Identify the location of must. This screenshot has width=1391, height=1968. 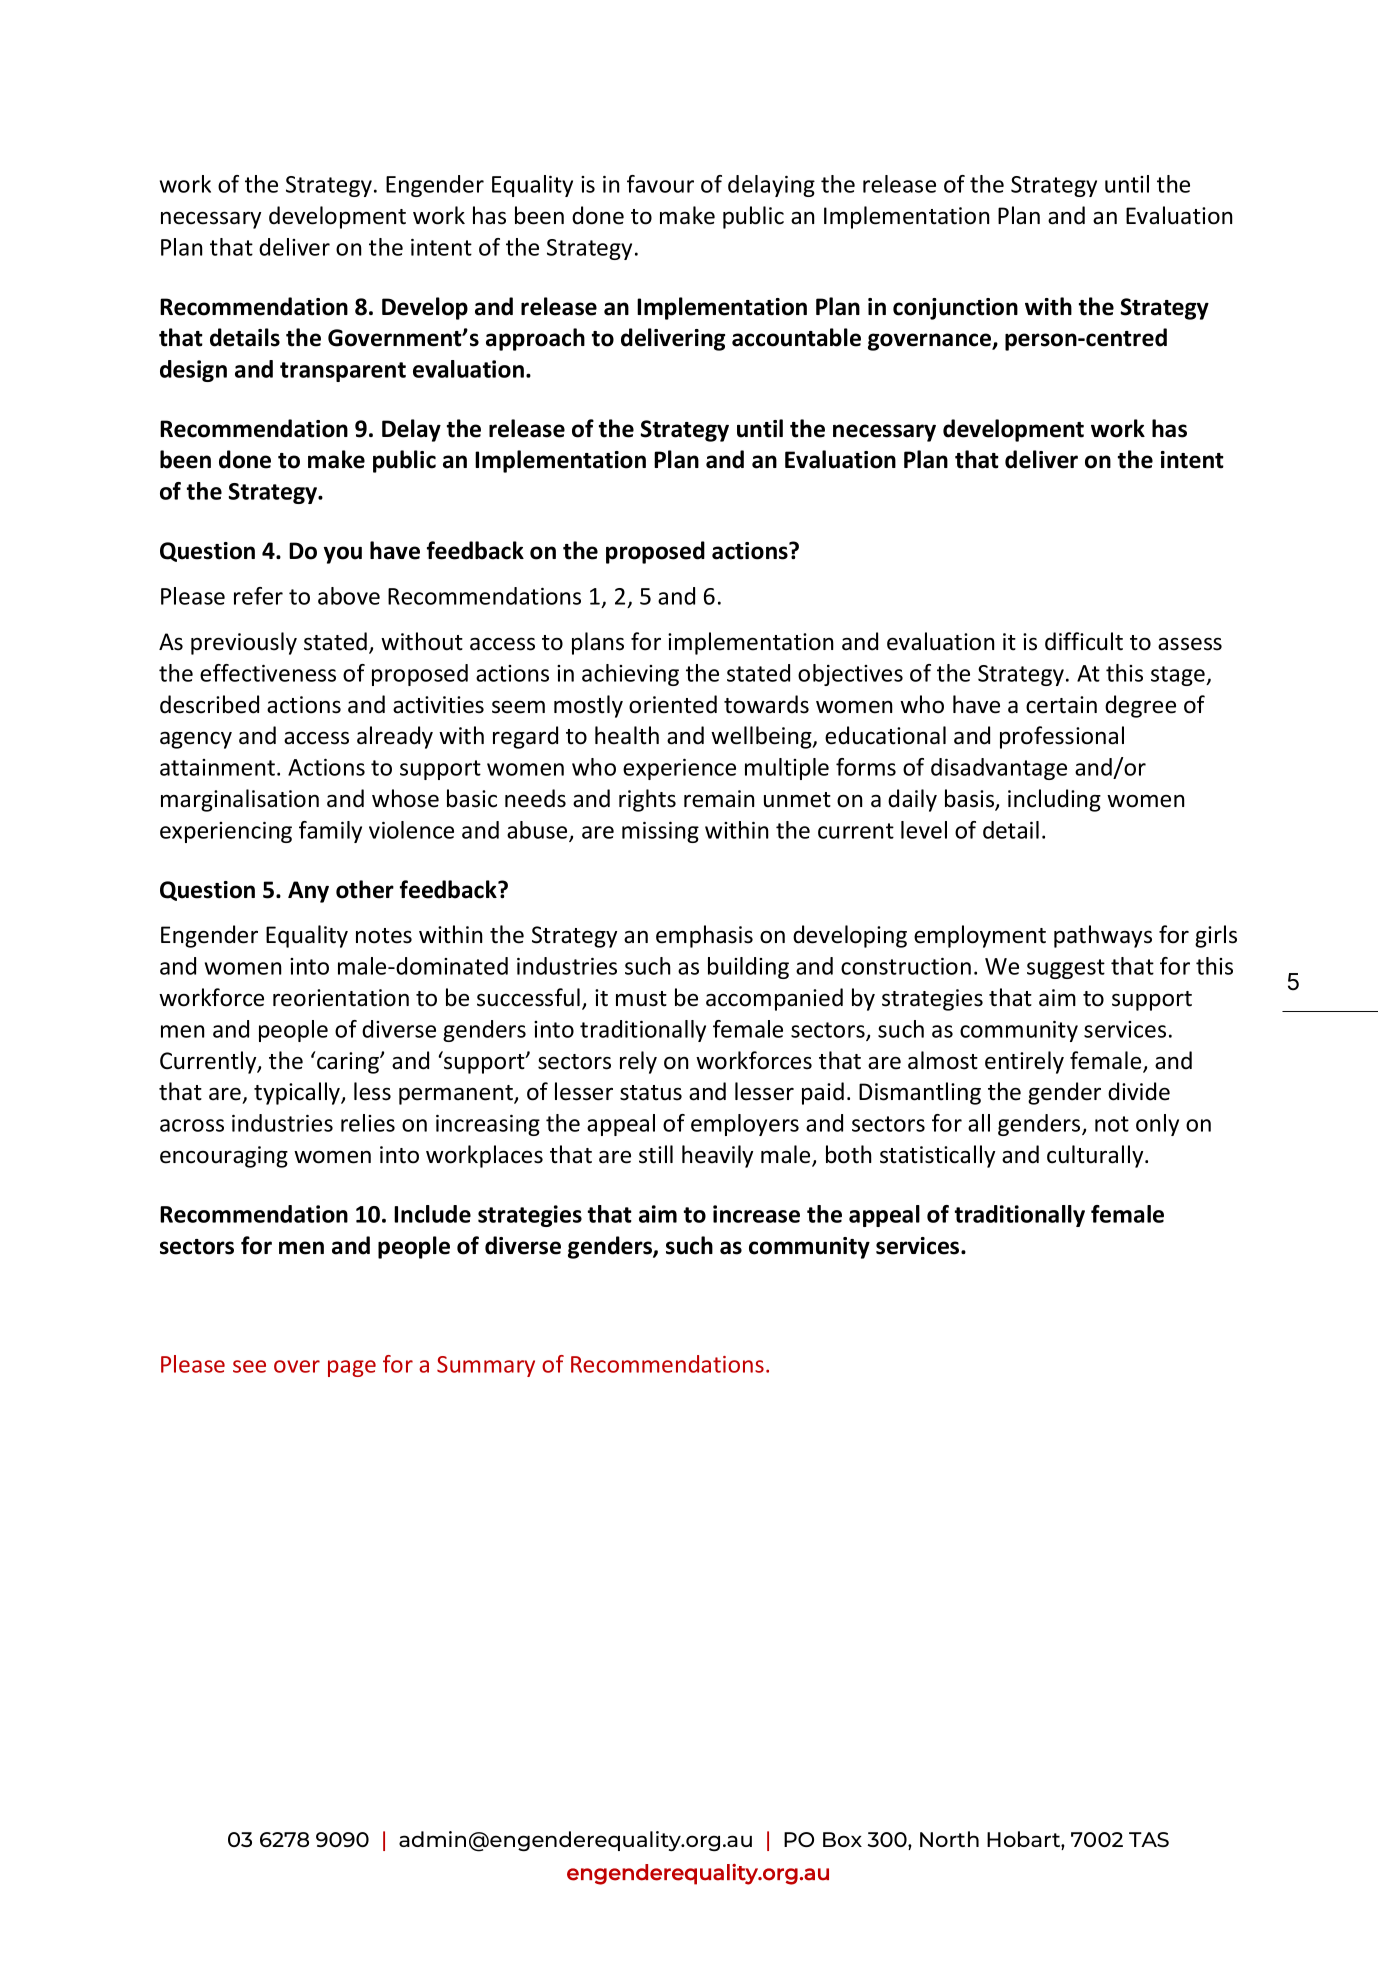
(641, 999).
